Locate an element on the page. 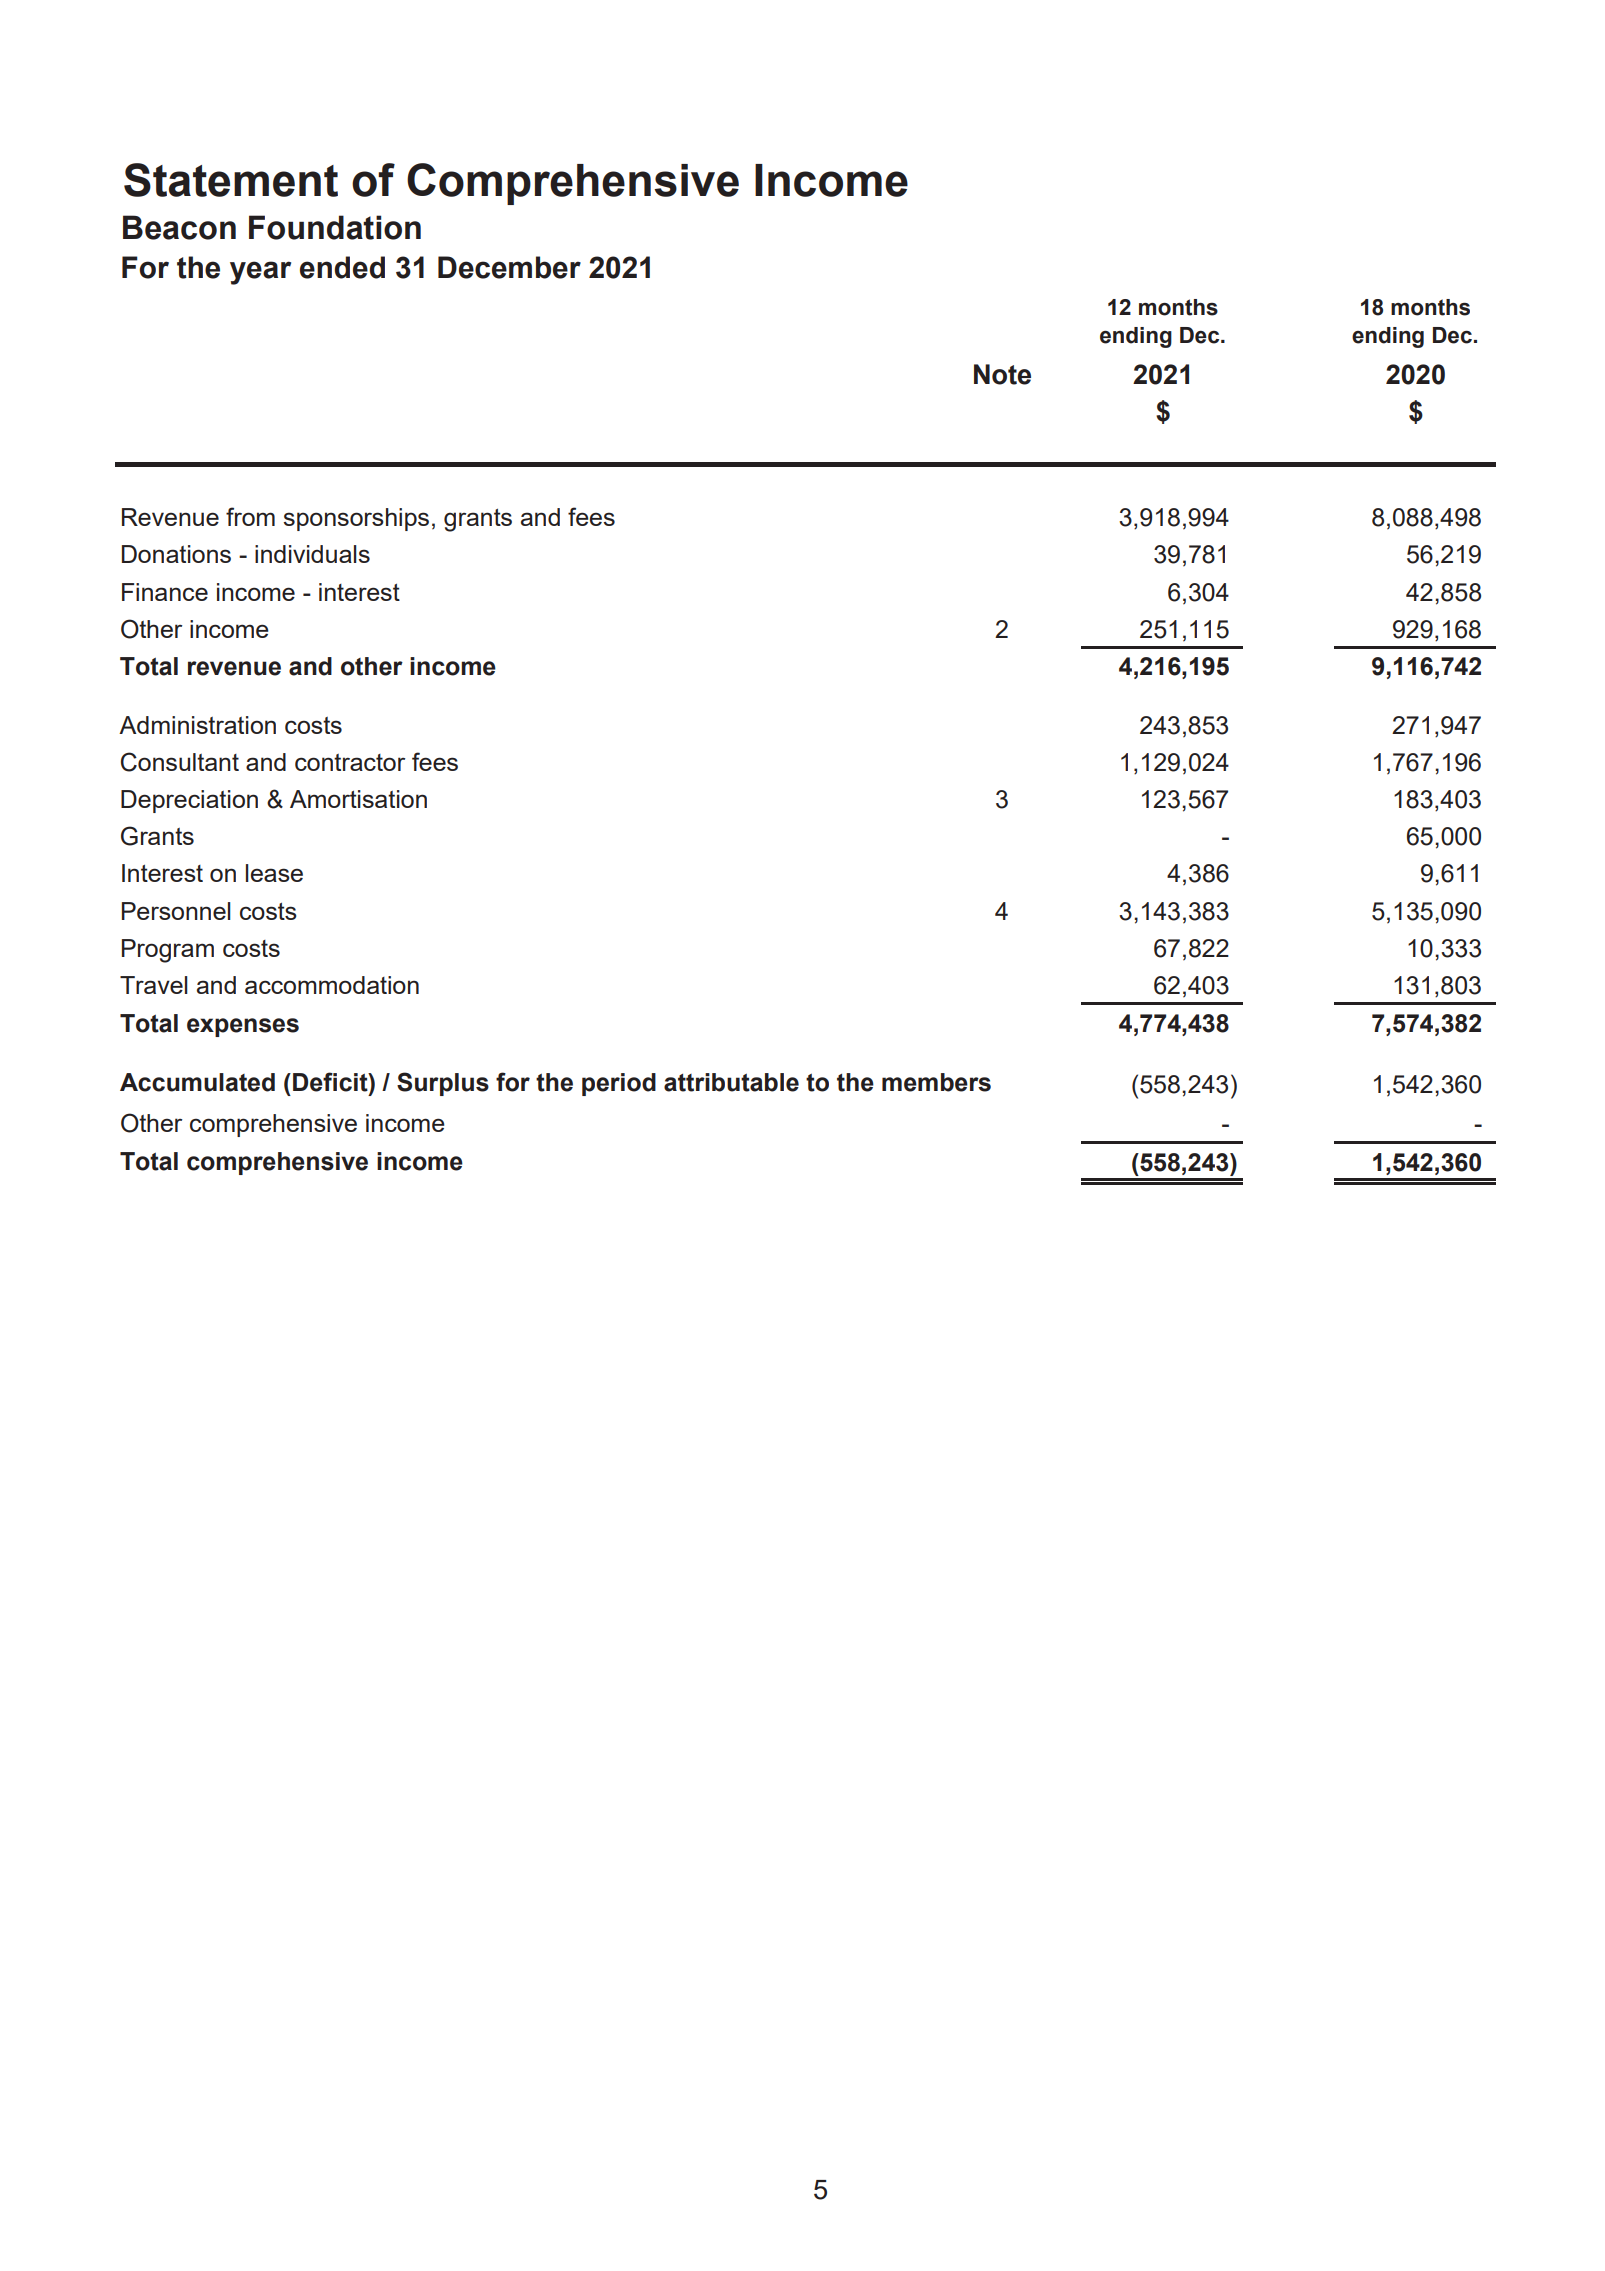 The width and height of the document is (1605, 2271). Amortisation is located at coordinates (358, 799).
